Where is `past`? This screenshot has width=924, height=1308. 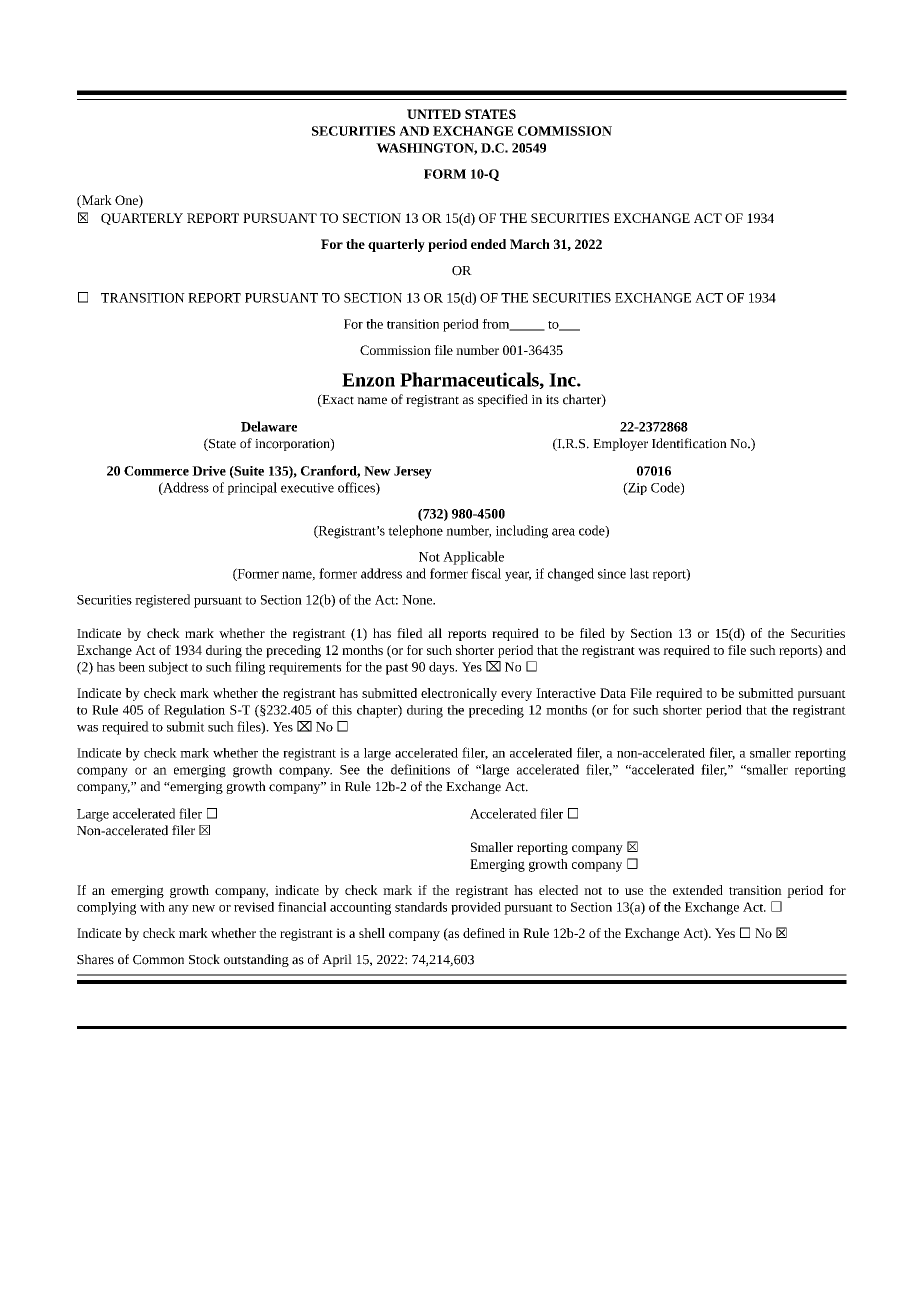
past is located at coordinates (397, 669).
